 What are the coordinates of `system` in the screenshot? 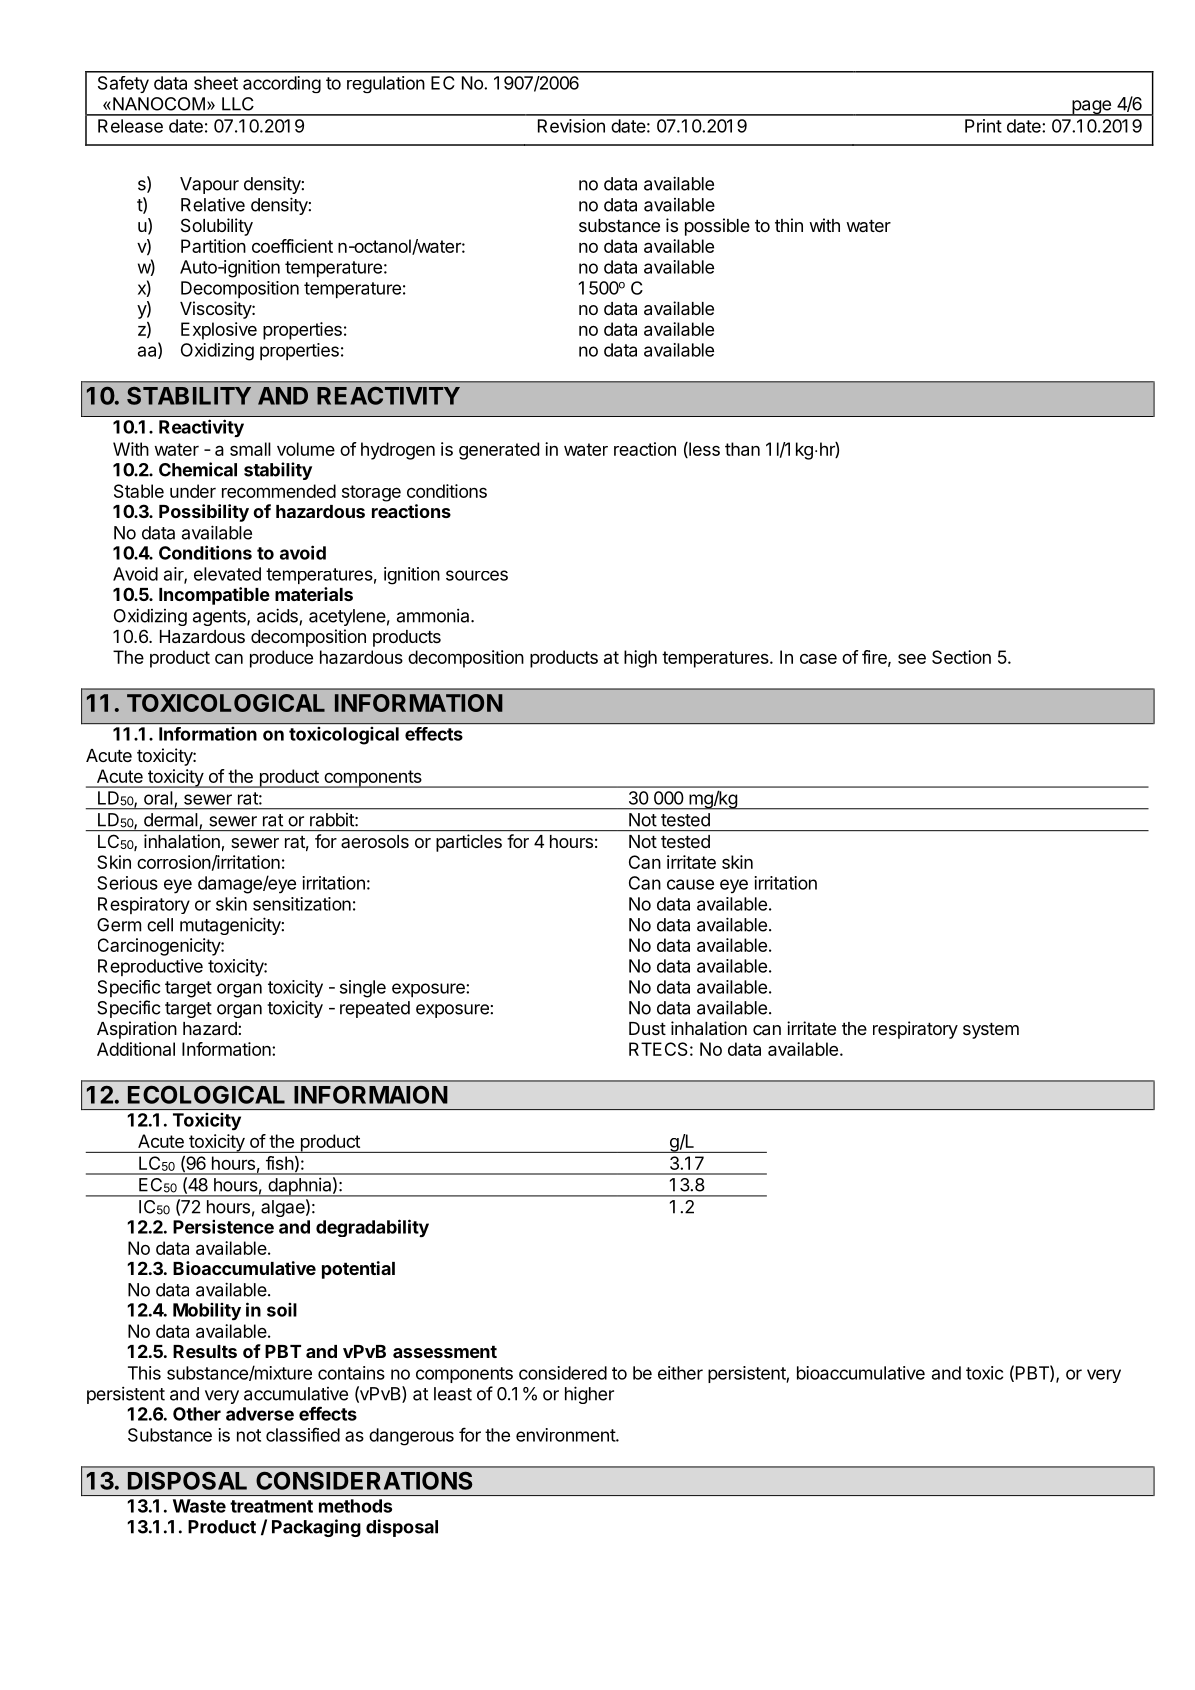 It's located at (991, 1030).
